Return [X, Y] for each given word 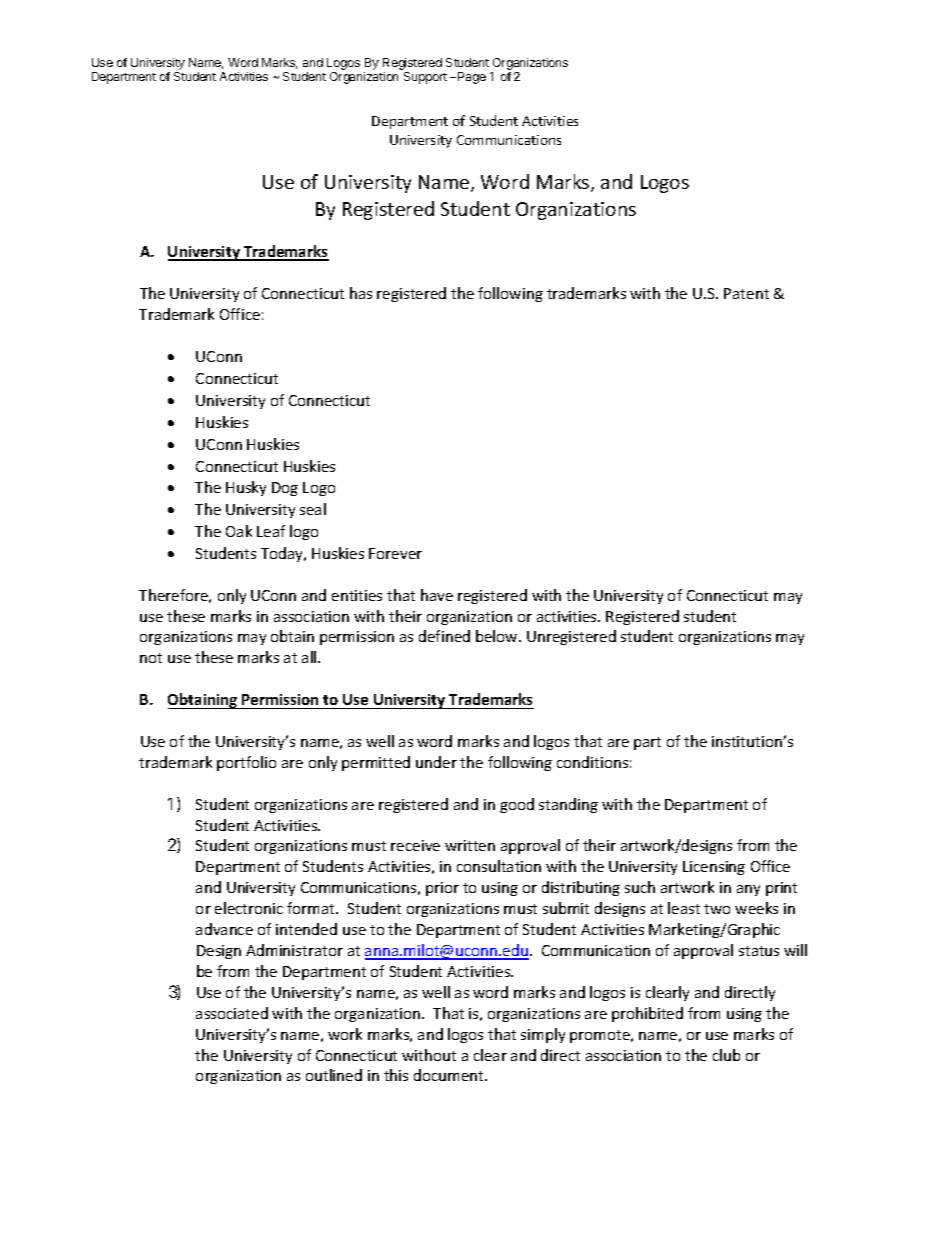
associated [232, 1013]
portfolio [246, 763]
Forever [395, 553]
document [450, 1075]
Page [472, 78]
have [437, 595]
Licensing [714, 868]
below [498, 636]
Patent [746, 293]
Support [425, 78]
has [361, 293]
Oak [239, 531]
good [517, 805]
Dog [285, 489]
